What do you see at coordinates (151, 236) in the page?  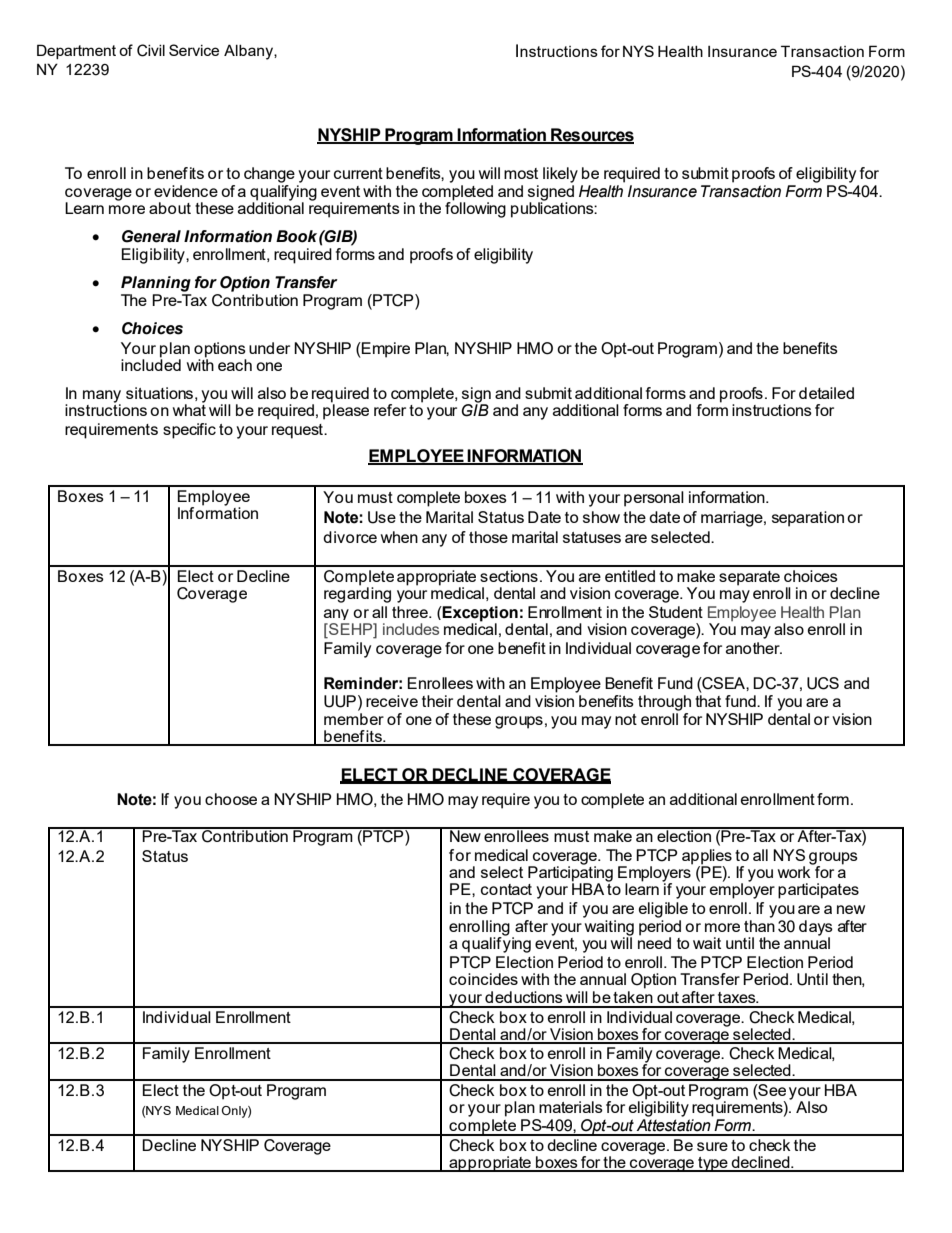 I see `General` at bounding box center [151, 236].
